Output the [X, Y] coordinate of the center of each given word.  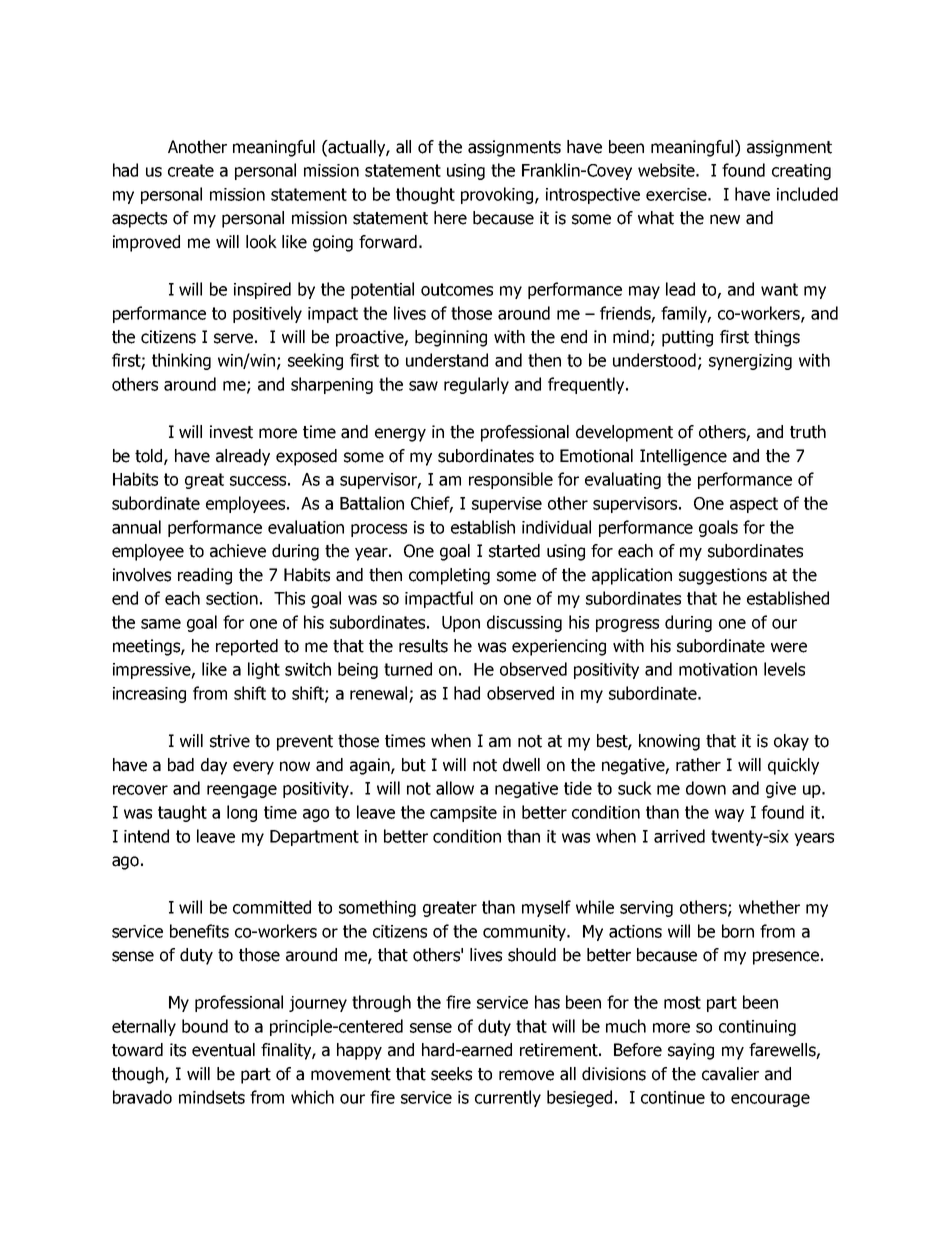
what [656, 218]
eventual [223, 1050]
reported [247, 647]
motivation [718, 669]
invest [231, 432]
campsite [463, 814]
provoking [498, 195]
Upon [461, 624]
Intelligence [683, 457]
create [191, 170]
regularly [476, 385]
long [242, 813]
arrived [679, 836]
